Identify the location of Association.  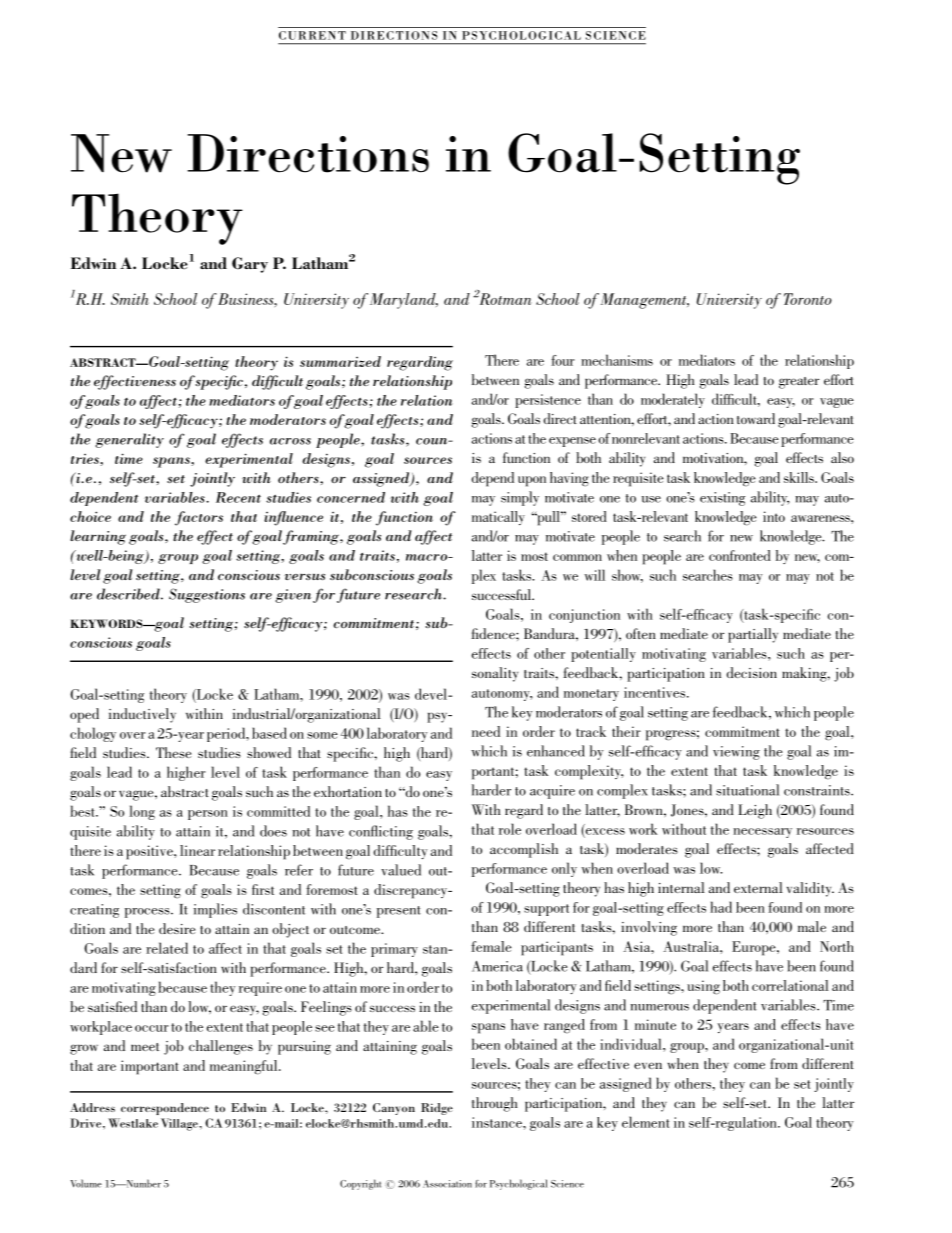
(447, 1184).
